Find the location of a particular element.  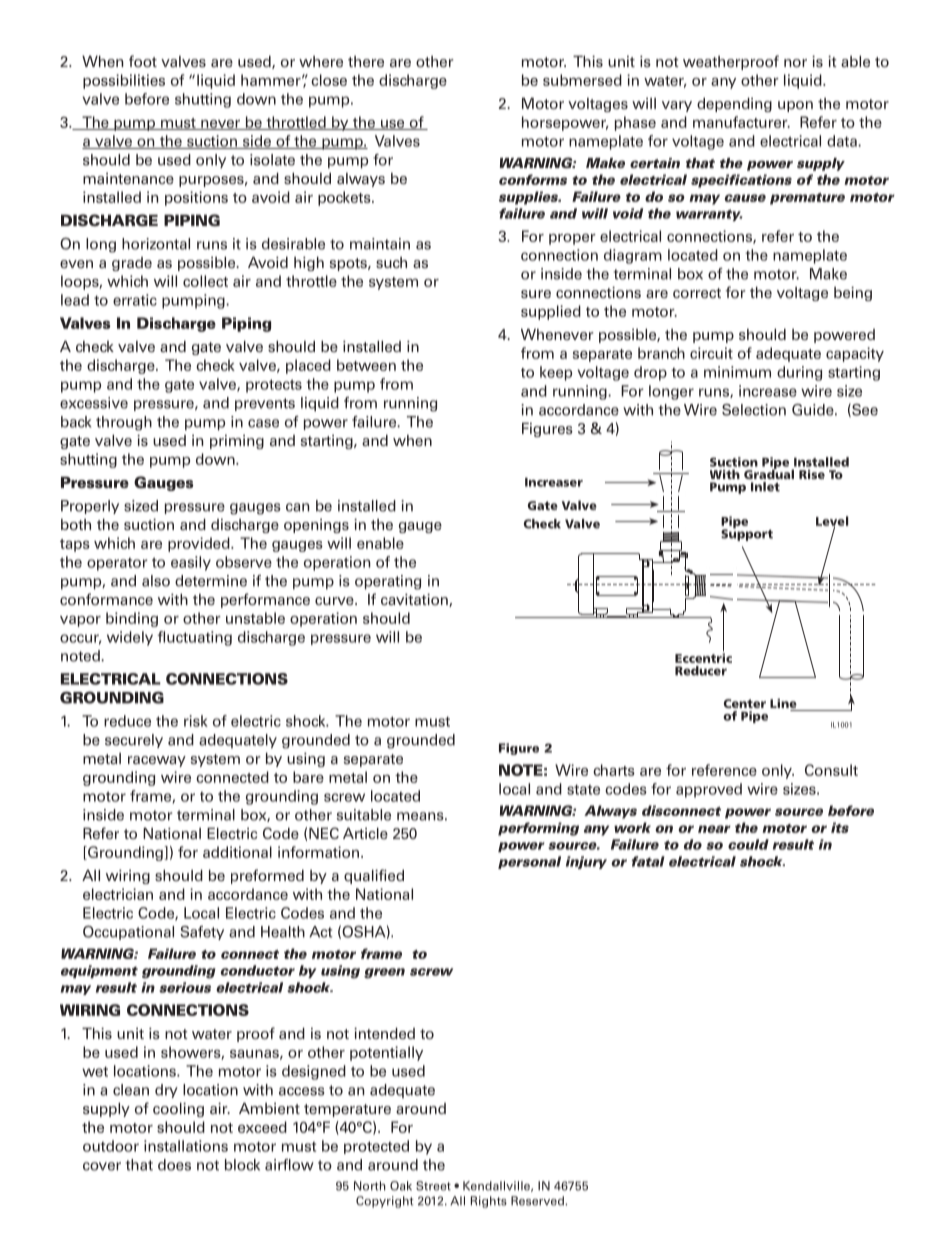

excessive is located at coordinates (94, 403).
